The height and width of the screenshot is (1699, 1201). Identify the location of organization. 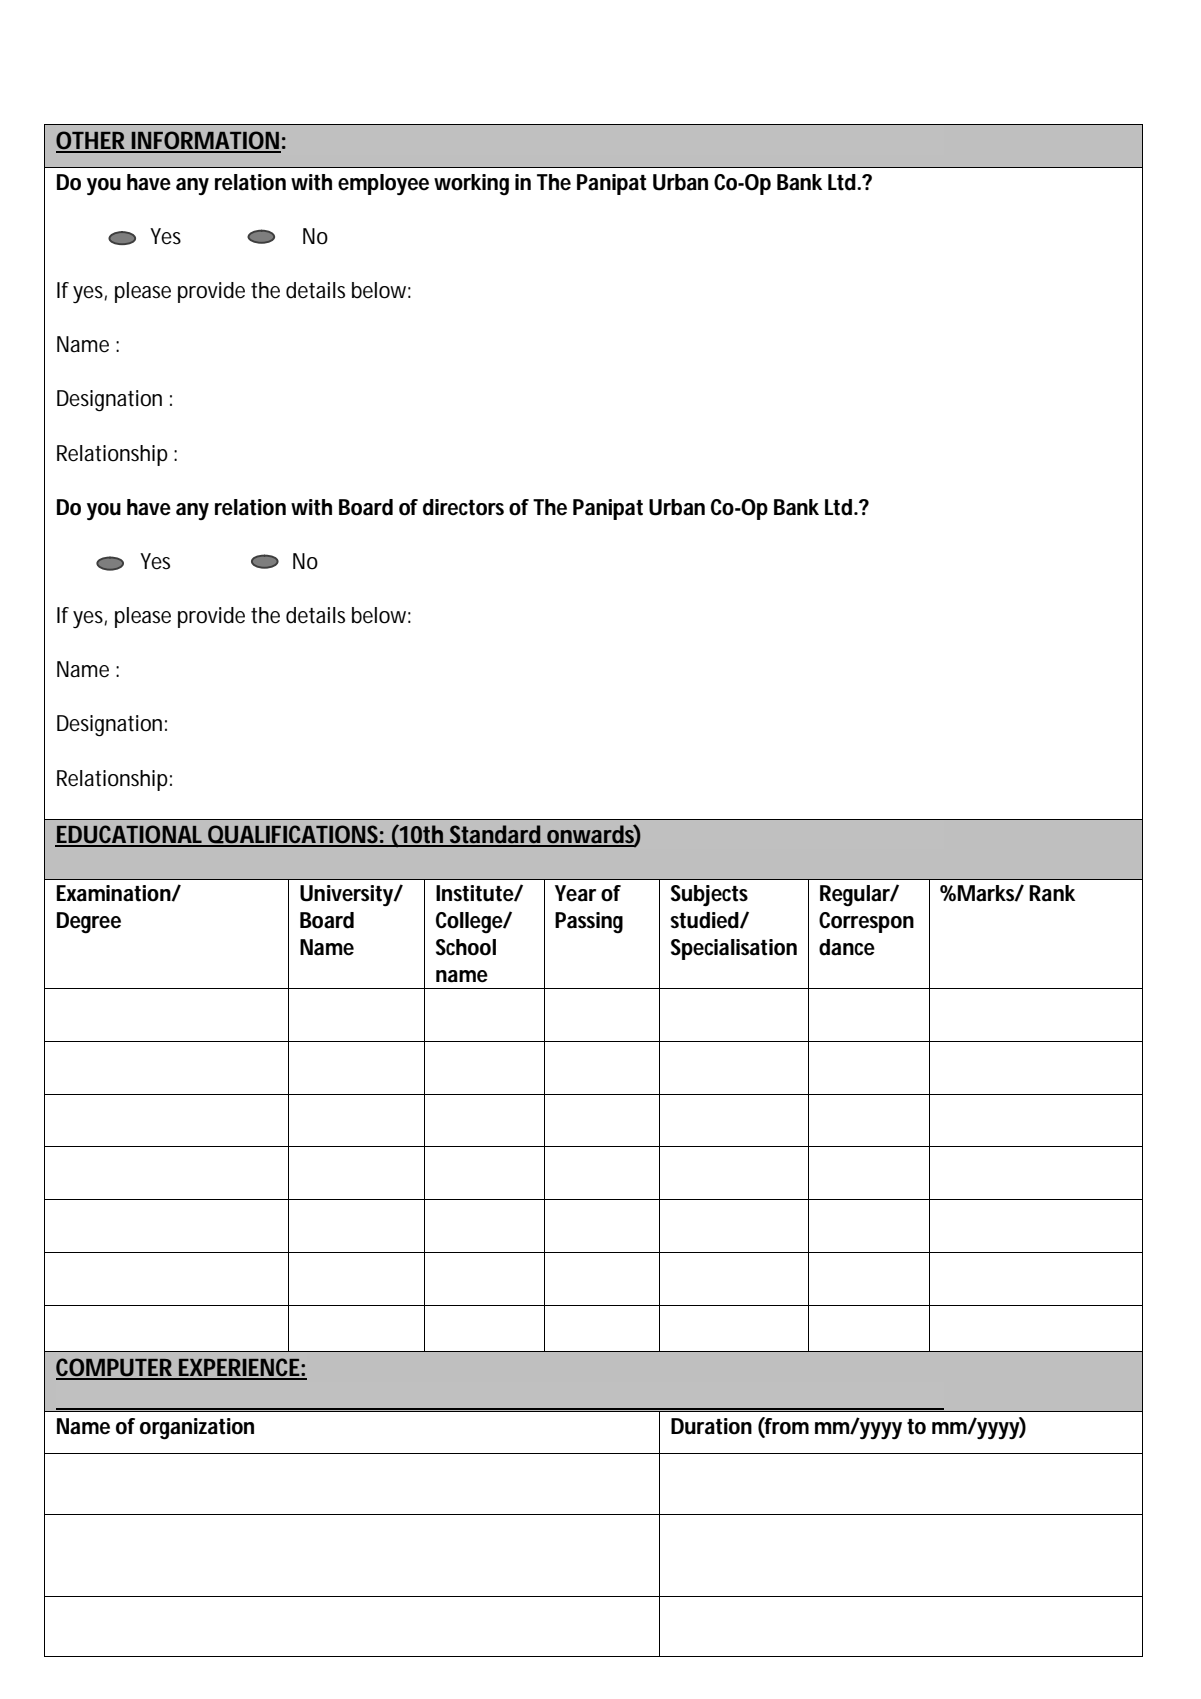
(197, 1429).
